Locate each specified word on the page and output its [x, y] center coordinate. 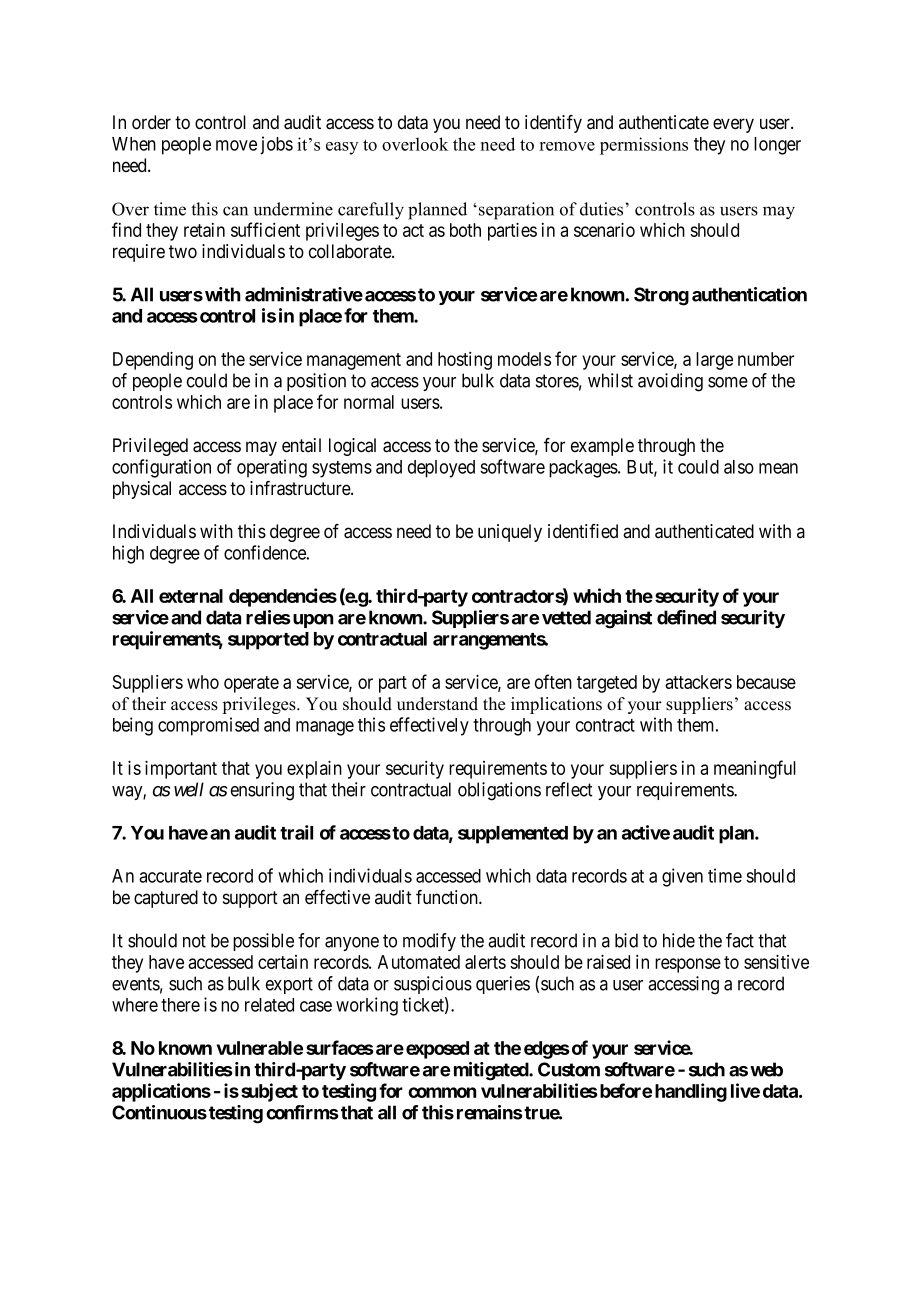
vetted [566, 617]
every [733, 125]
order [151, 122]
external [191, 596]
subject [269, 1092]
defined [686, 617]
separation [516, 211]
